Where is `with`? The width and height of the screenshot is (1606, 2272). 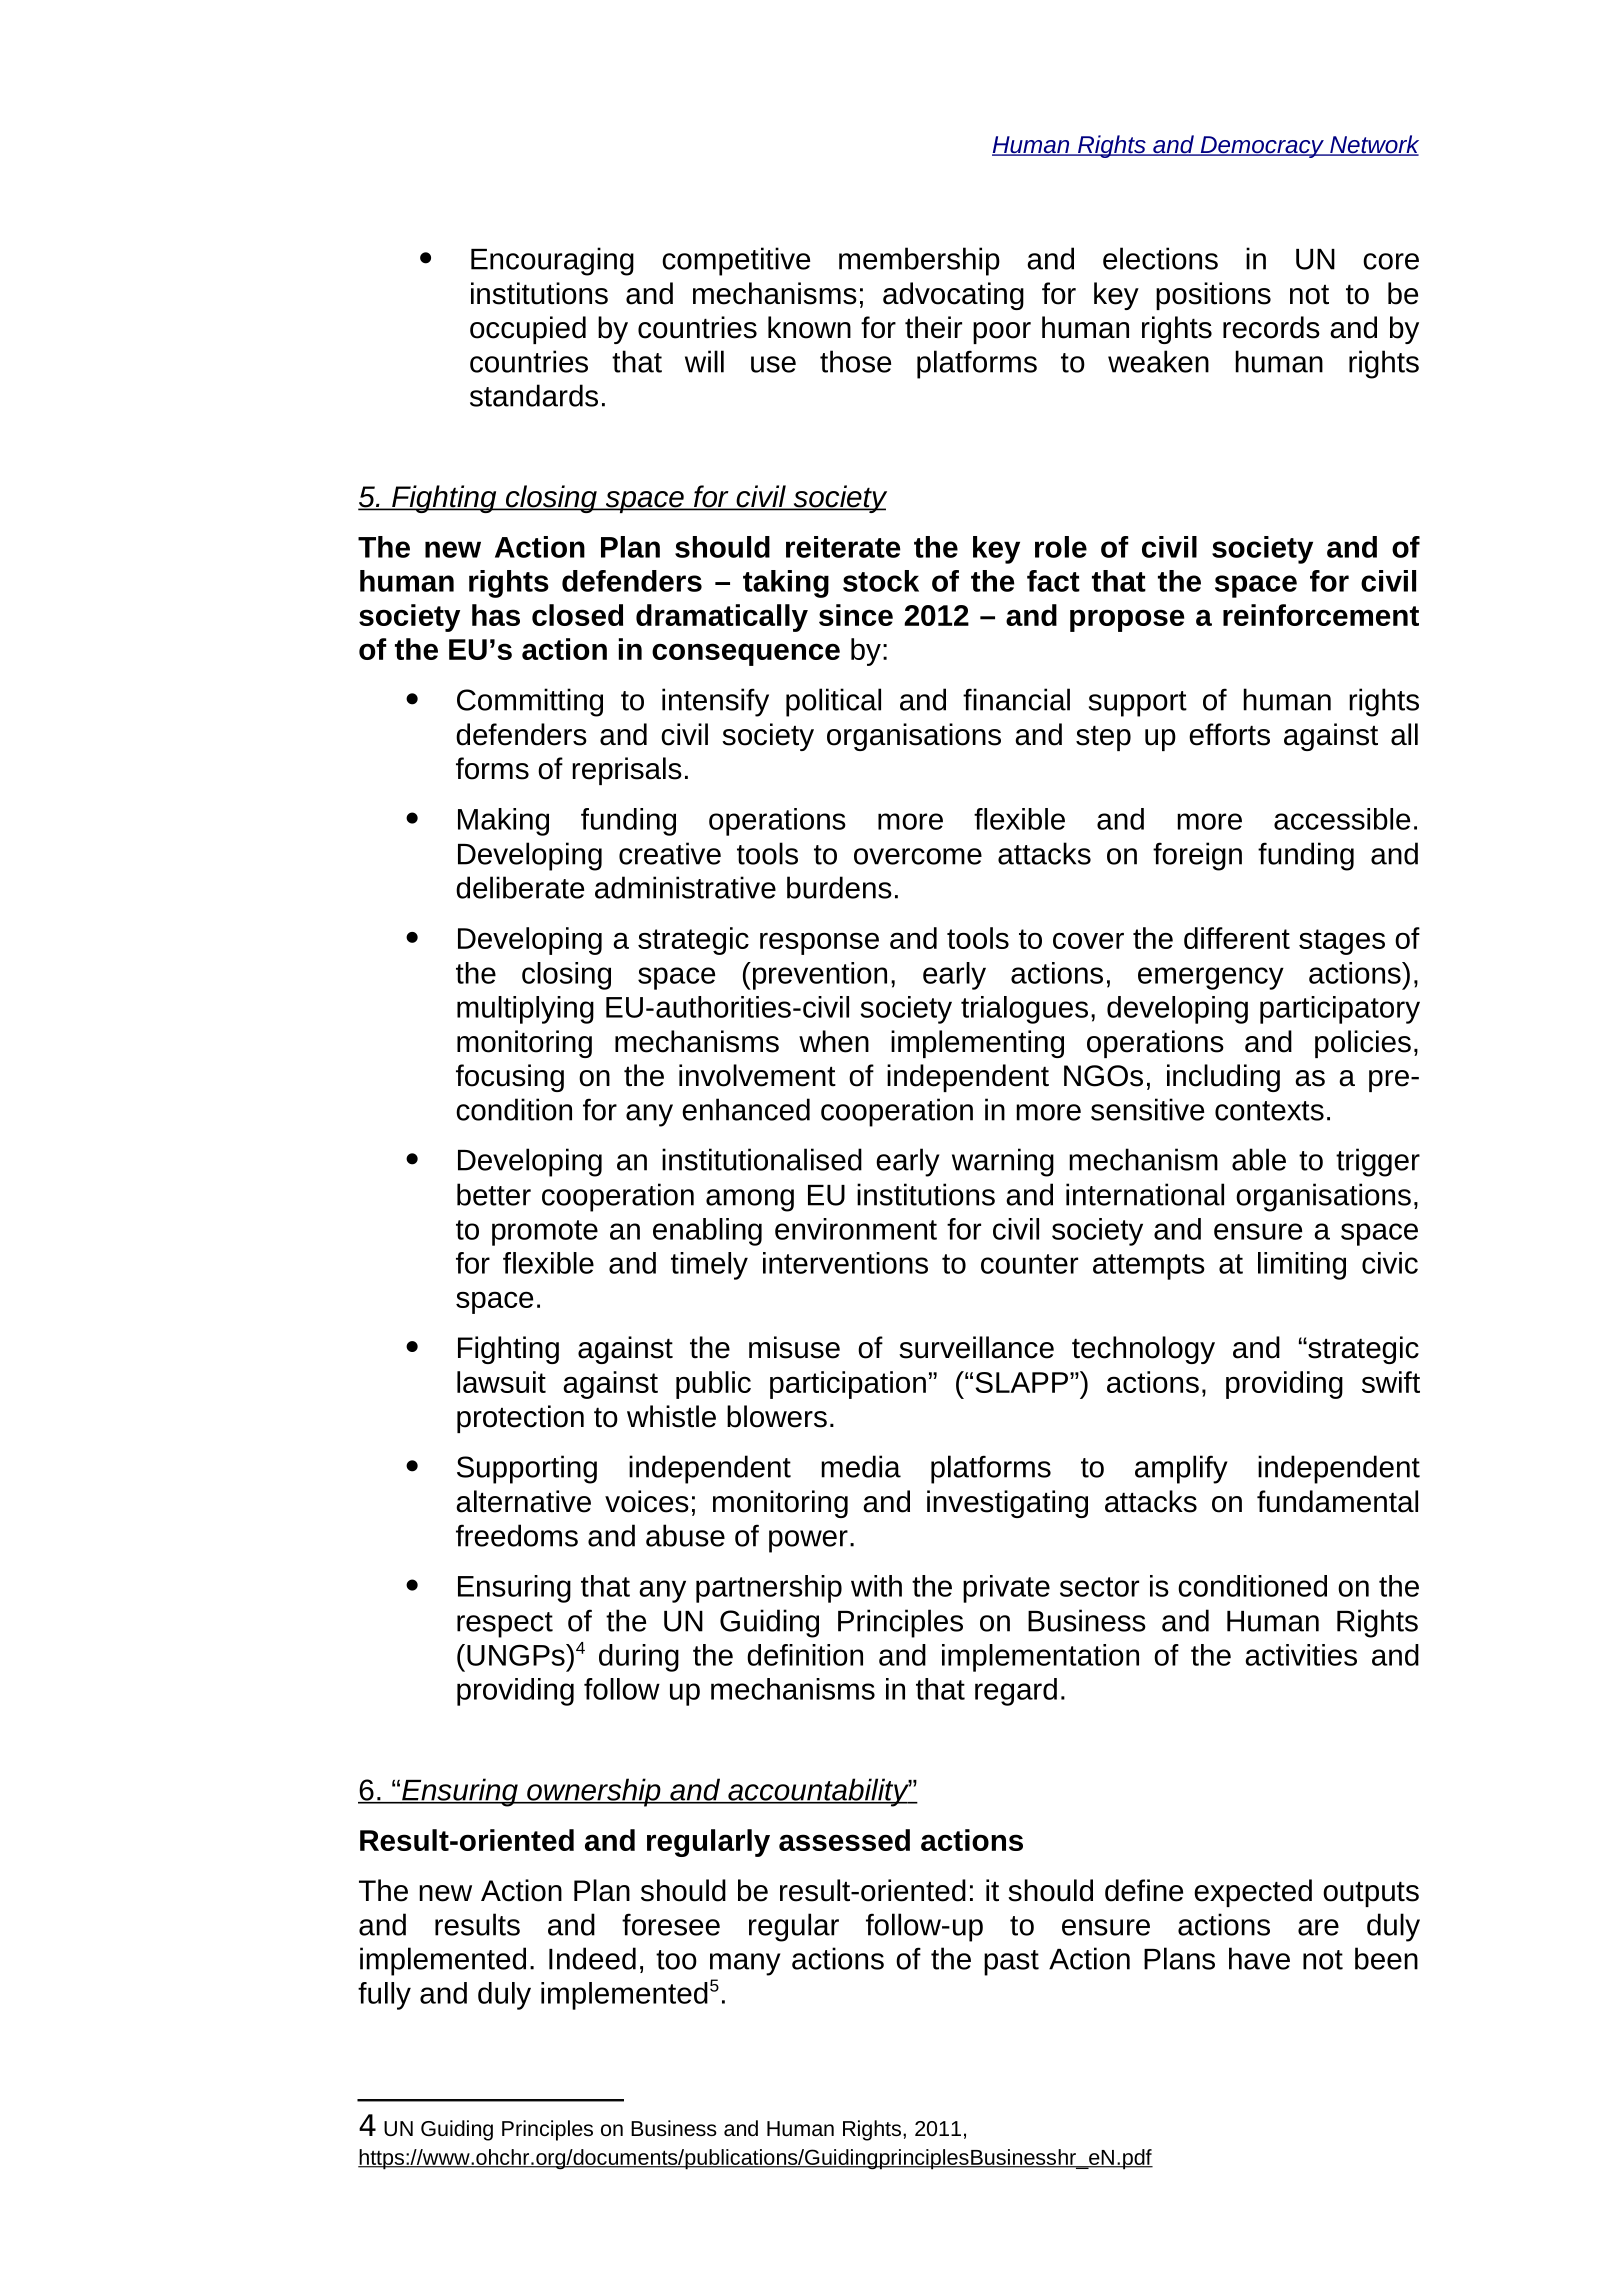
with is located at coordinates (876, 1586).
